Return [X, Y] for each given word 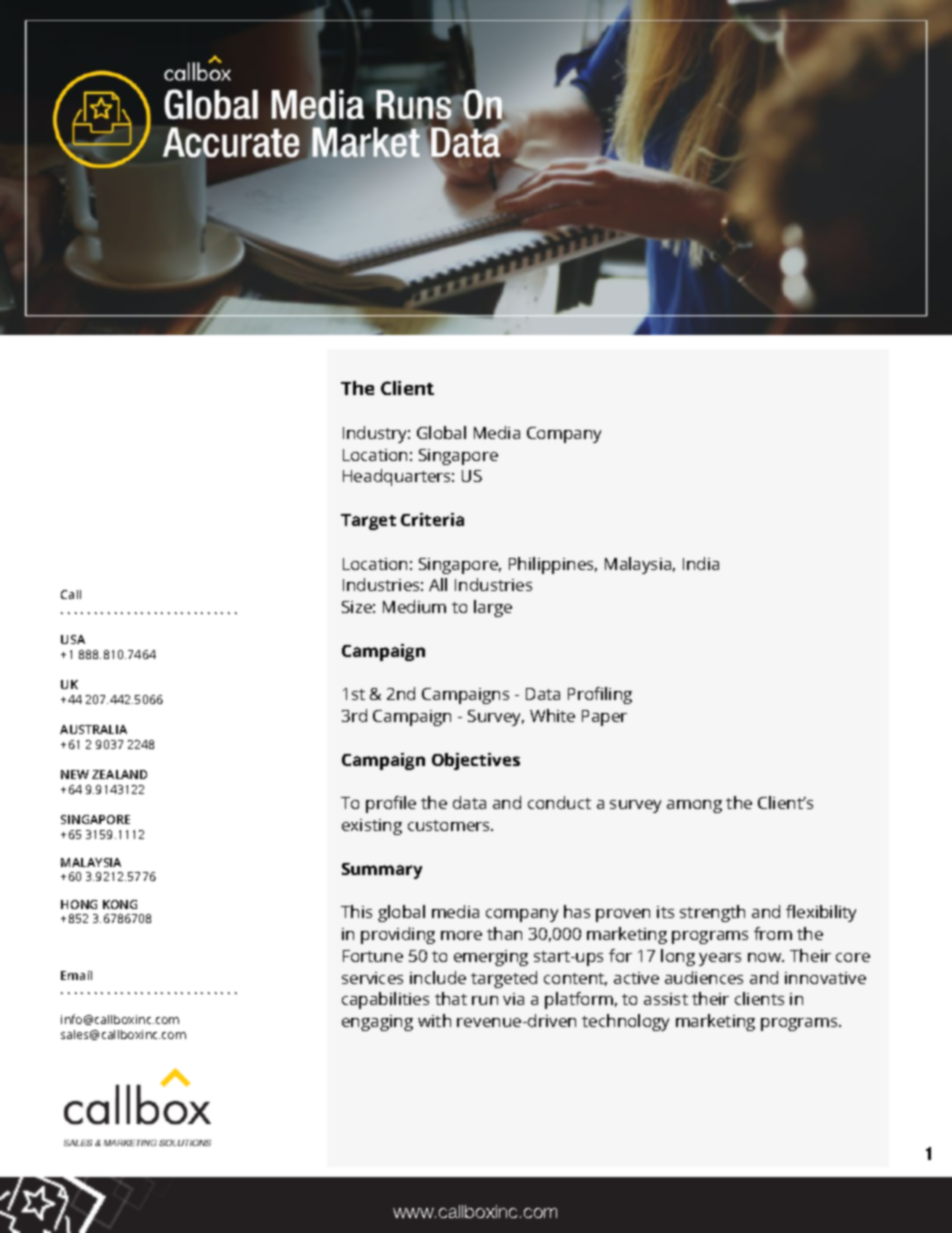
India [701, 563]
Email [76, 975]
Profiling [600, 695]
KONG [120, 904]
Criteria [432, 519]
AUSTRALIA [93, 729]
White [552, 715]
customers [450, 825]
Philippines [553, 565]
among [694, 806]
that [451, 998]
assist [666, 999]
